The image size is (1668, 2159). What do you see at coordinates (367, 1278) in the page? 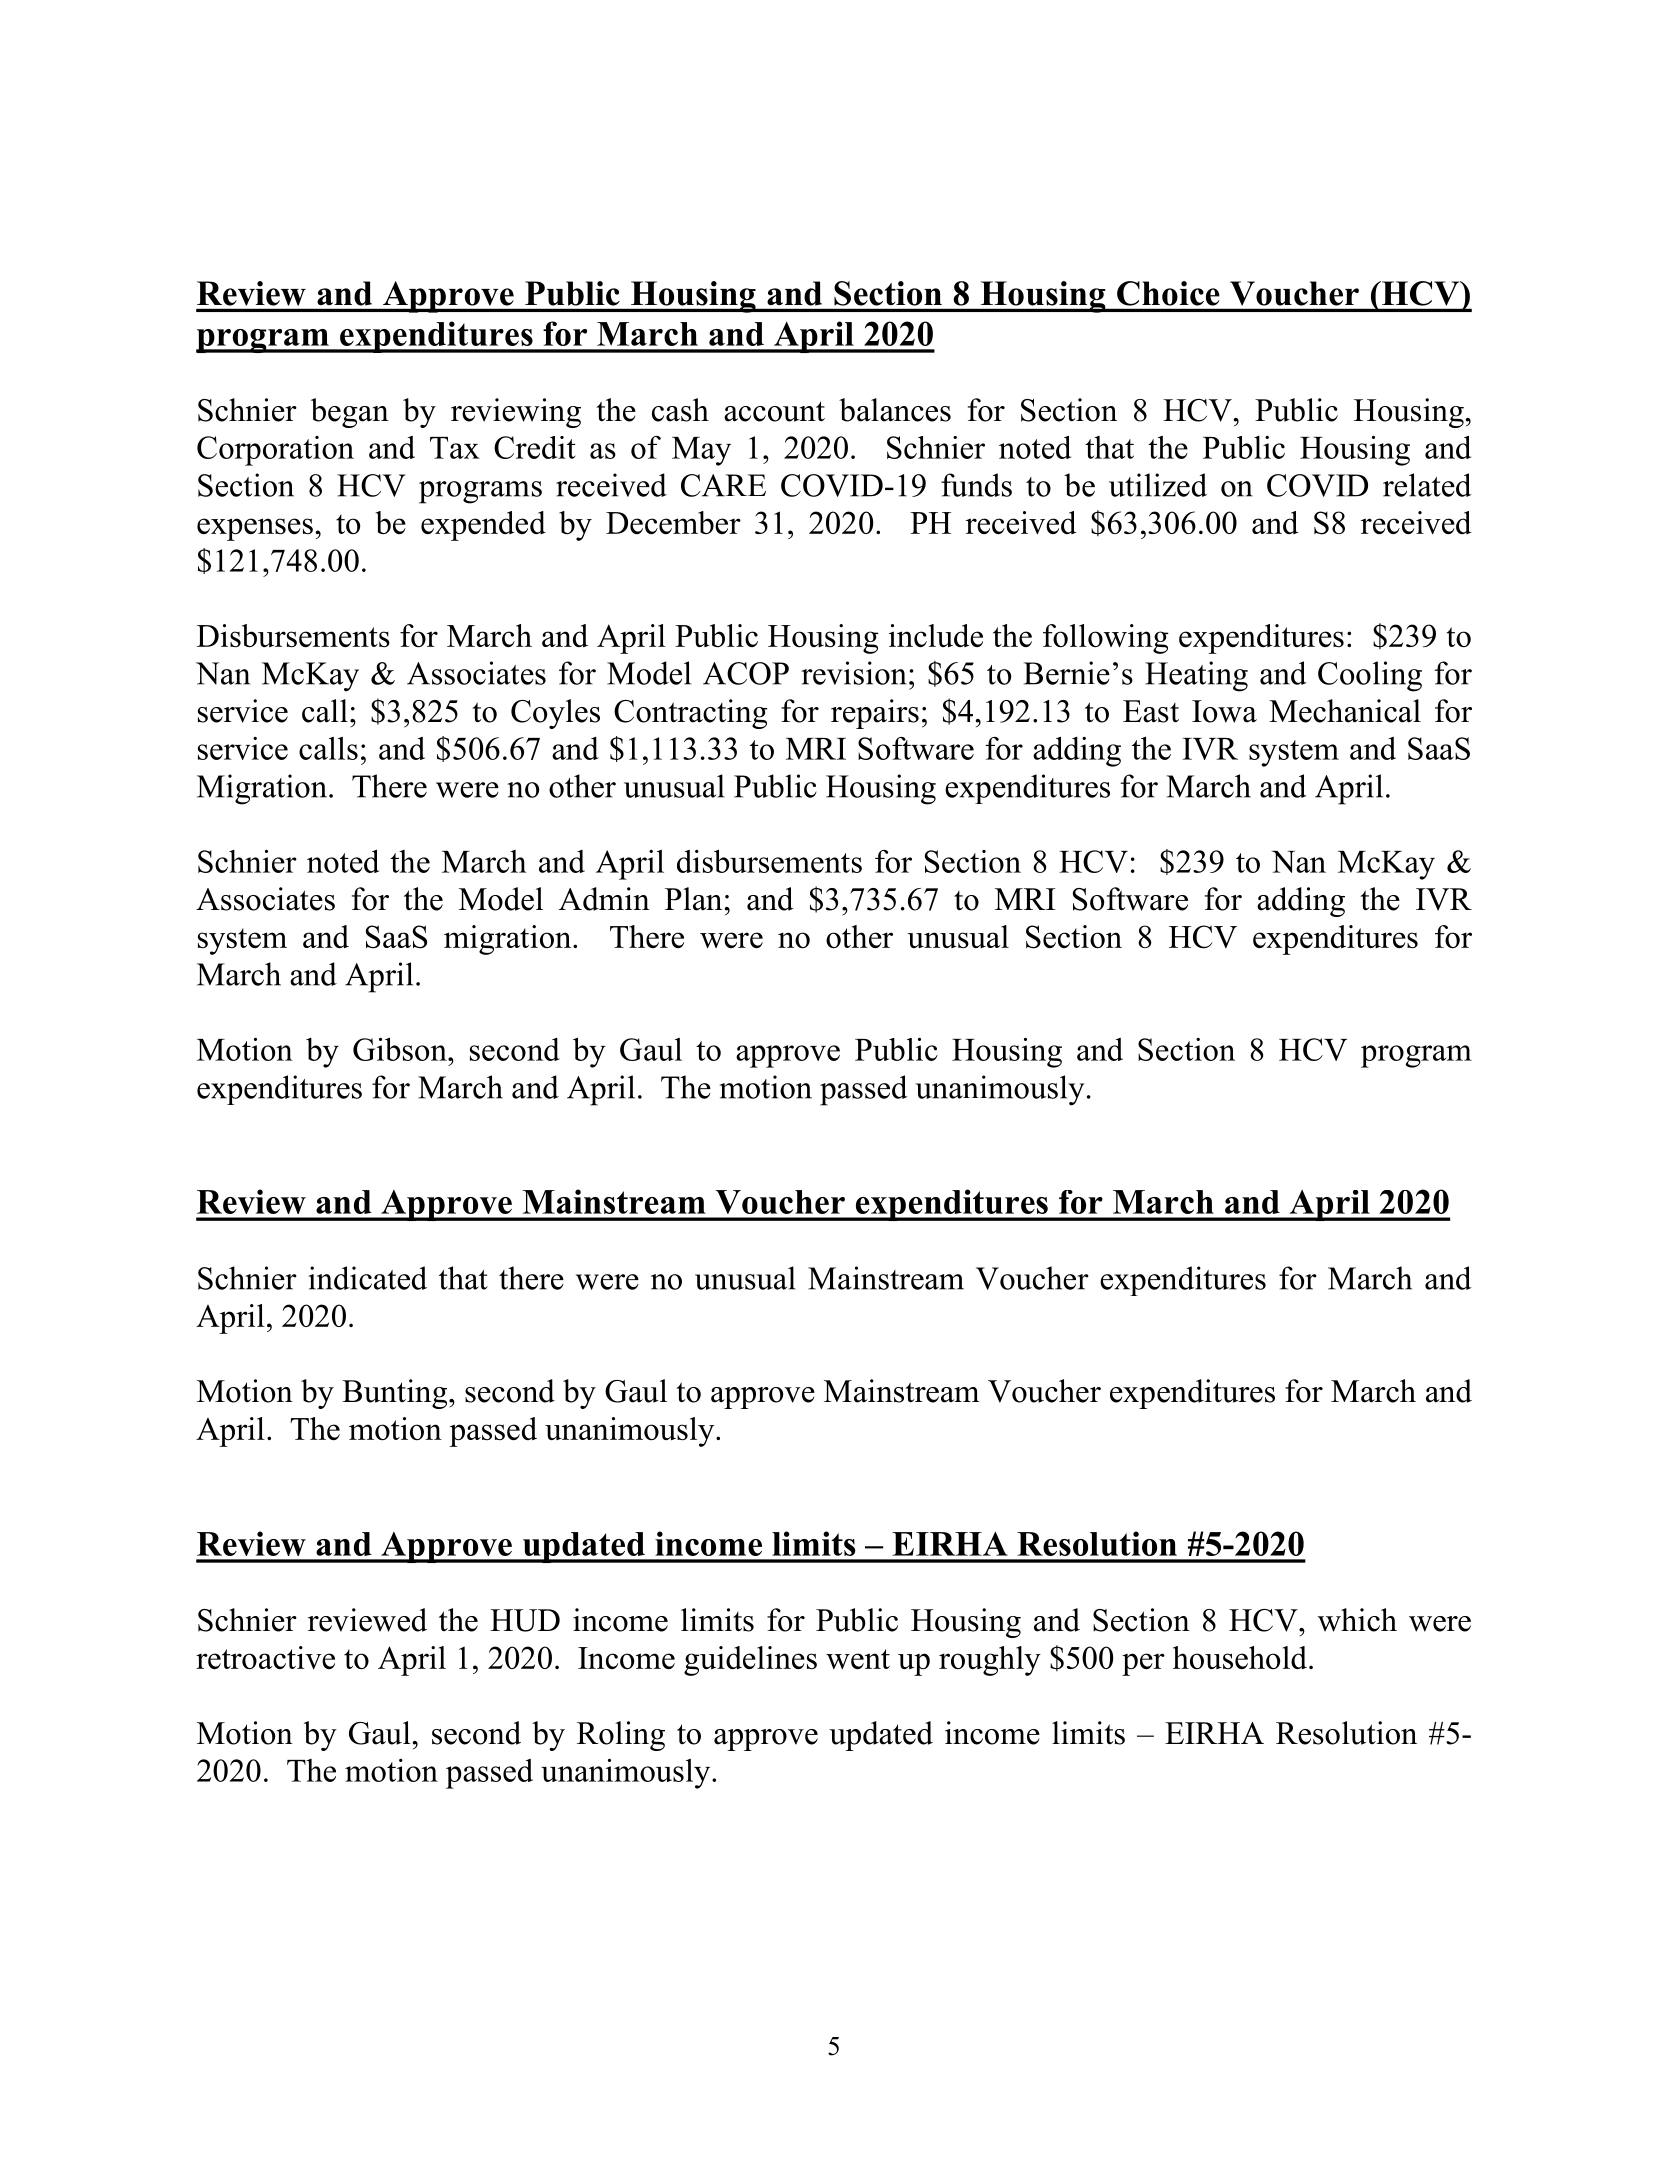
I see `indicated` at bounding box center [367, 1278].
